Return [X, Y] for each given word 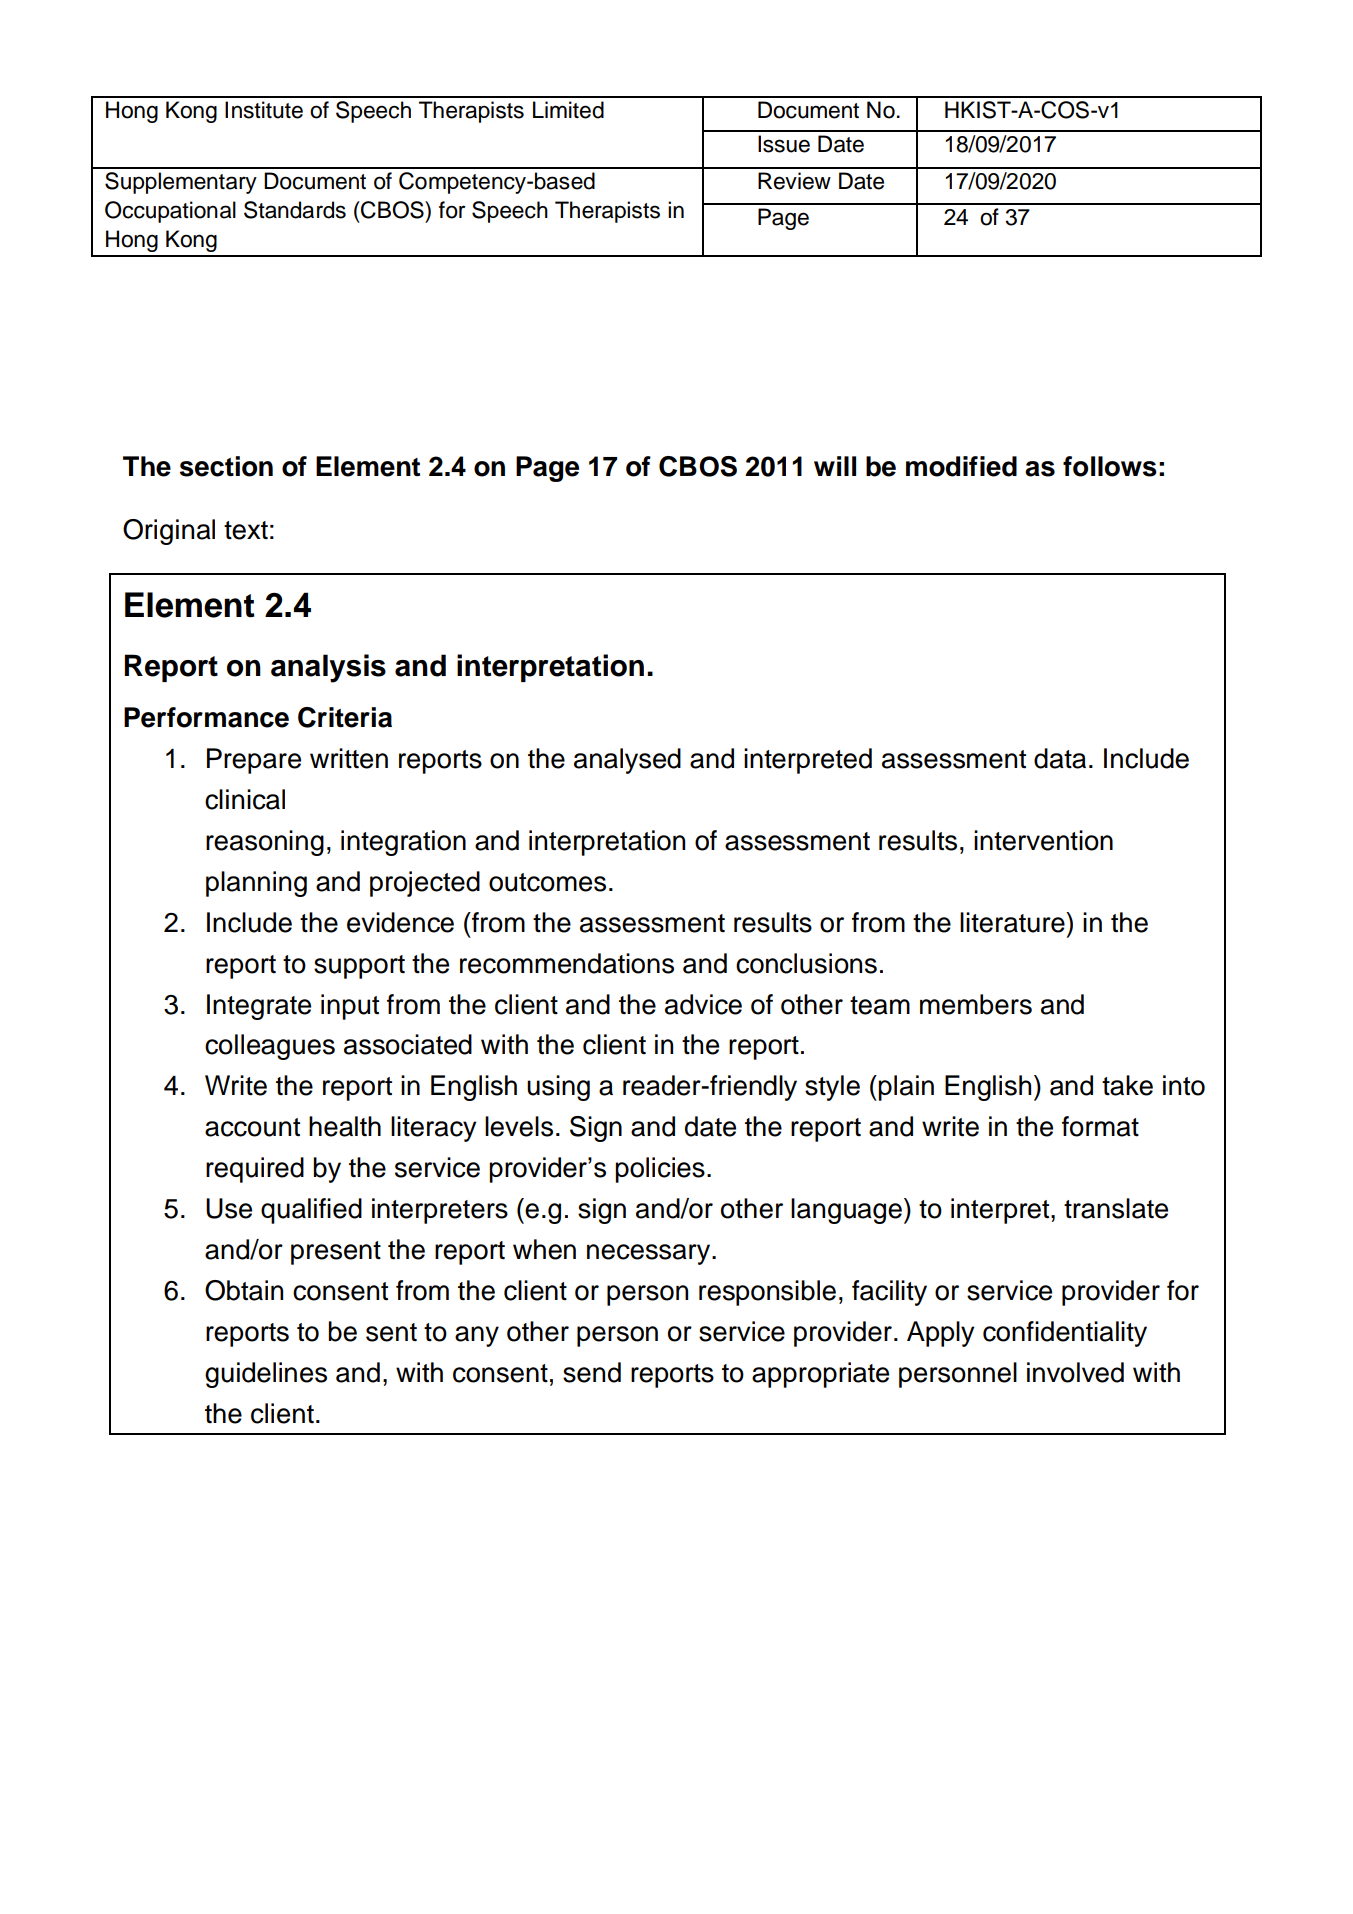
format [1100, 1126]
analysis [328, 668]
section [226, 466]
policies [660, 1170]
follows [1110, 466]
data [1060, 758]
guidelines [266, 1375]
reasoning [265, 843]
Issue [784, 144]
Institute [264, 110]
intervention [1043, 840]
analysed [627, 761]
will [835, 466]
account [252, 1127]
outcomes [547, 882]
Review [794, 181]
